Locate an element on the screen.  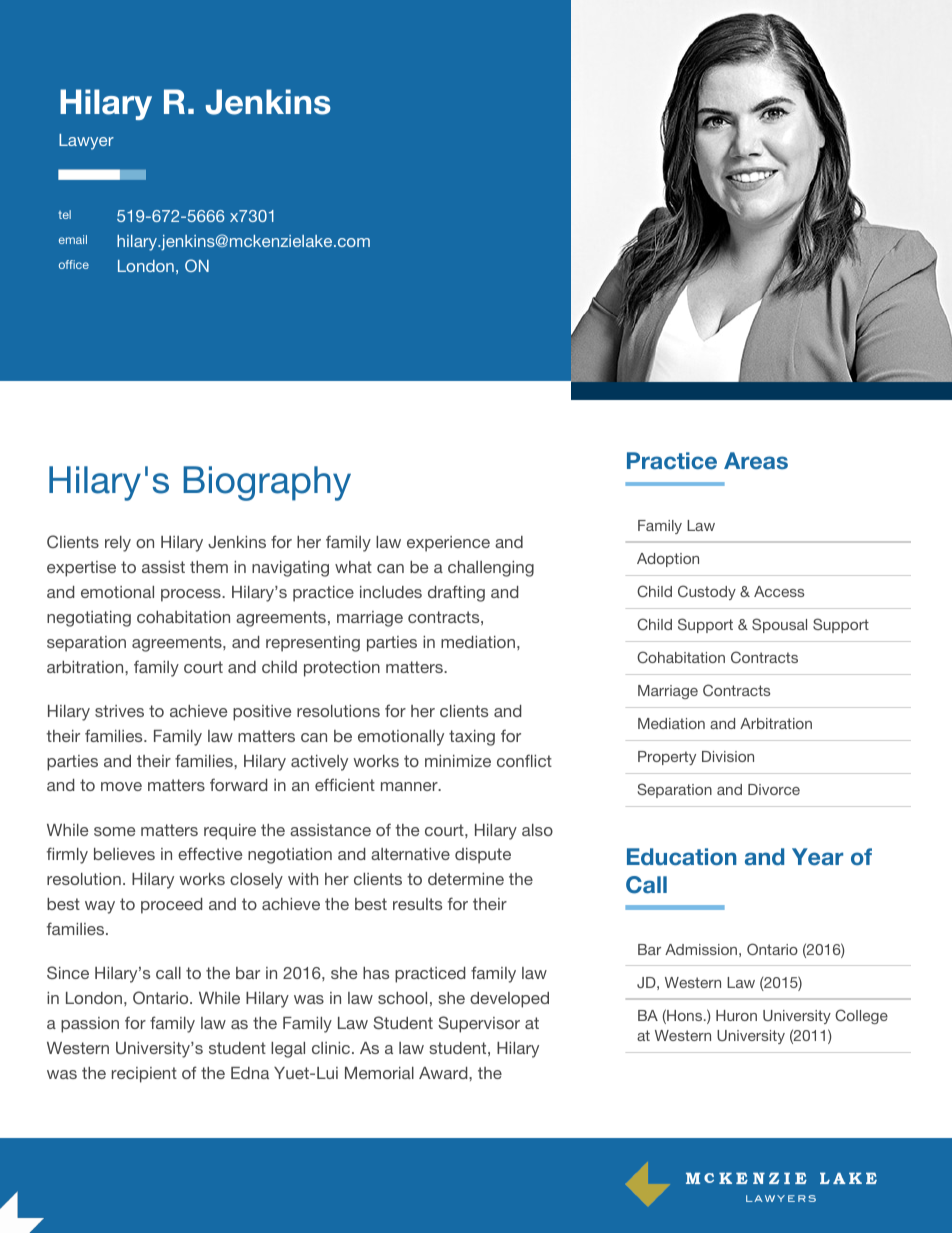
Huron is located at coordinates (736, 1015).
